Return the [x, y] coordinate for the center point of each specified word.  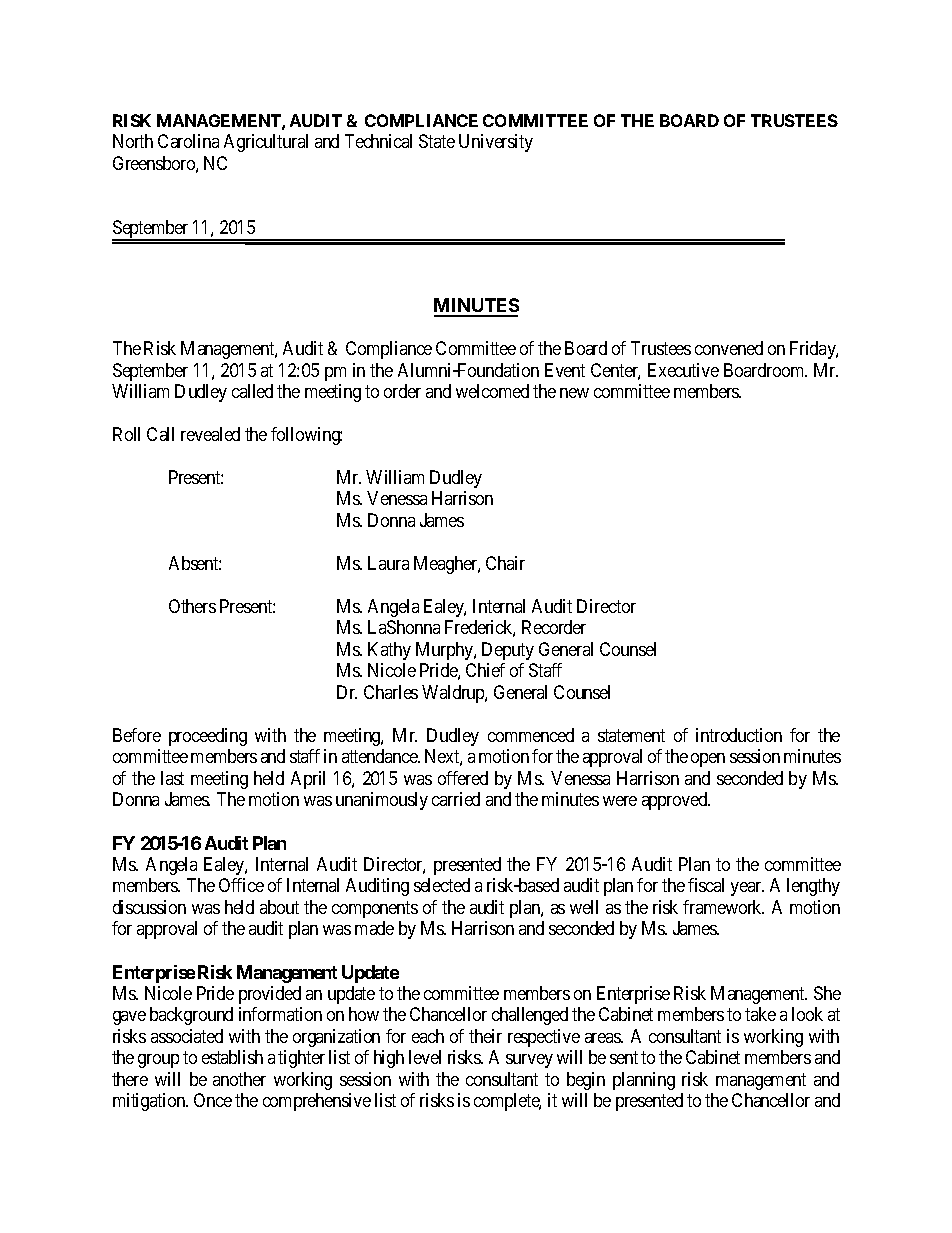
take [760, 1014]
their [485, 1036]
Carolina [188, 141]
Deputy [508, 651]
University [496, 143]
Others [192, 606]
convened [729, 348]
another [239, 1079]
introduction [739, 735]
